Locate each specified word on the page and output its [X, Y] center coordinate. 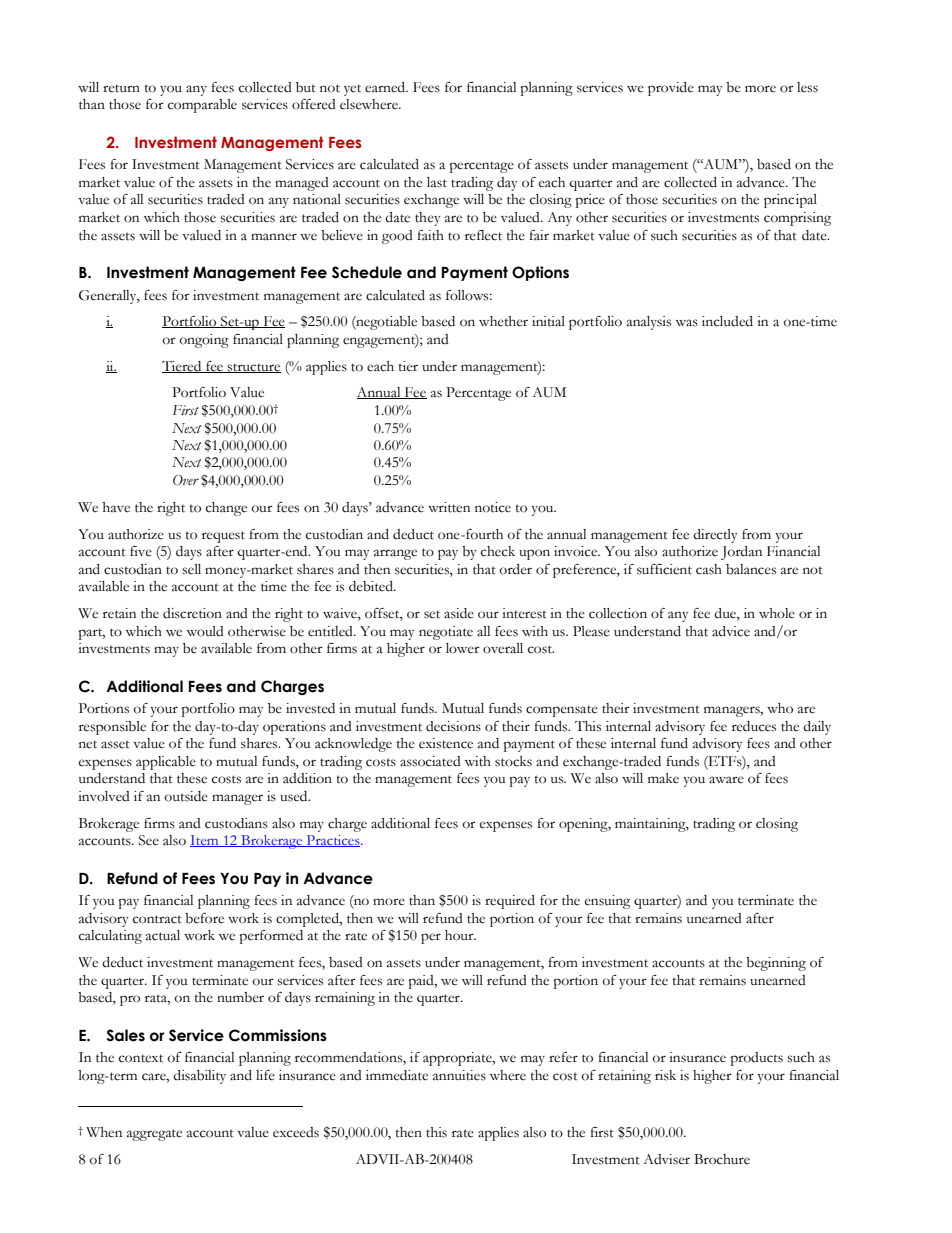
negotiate [446, 633]
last [437, 182]
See [149, 840]
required [510, 902]
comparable [202, 106]
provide [671, 89]
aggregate [154, 1135]
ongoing [204, 341]
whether [503, 321]
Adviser [666, 1159]
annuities [459, 1075]
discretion [192, 613]
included [727, 321]
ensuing [607, 902]
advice [731, 631]
